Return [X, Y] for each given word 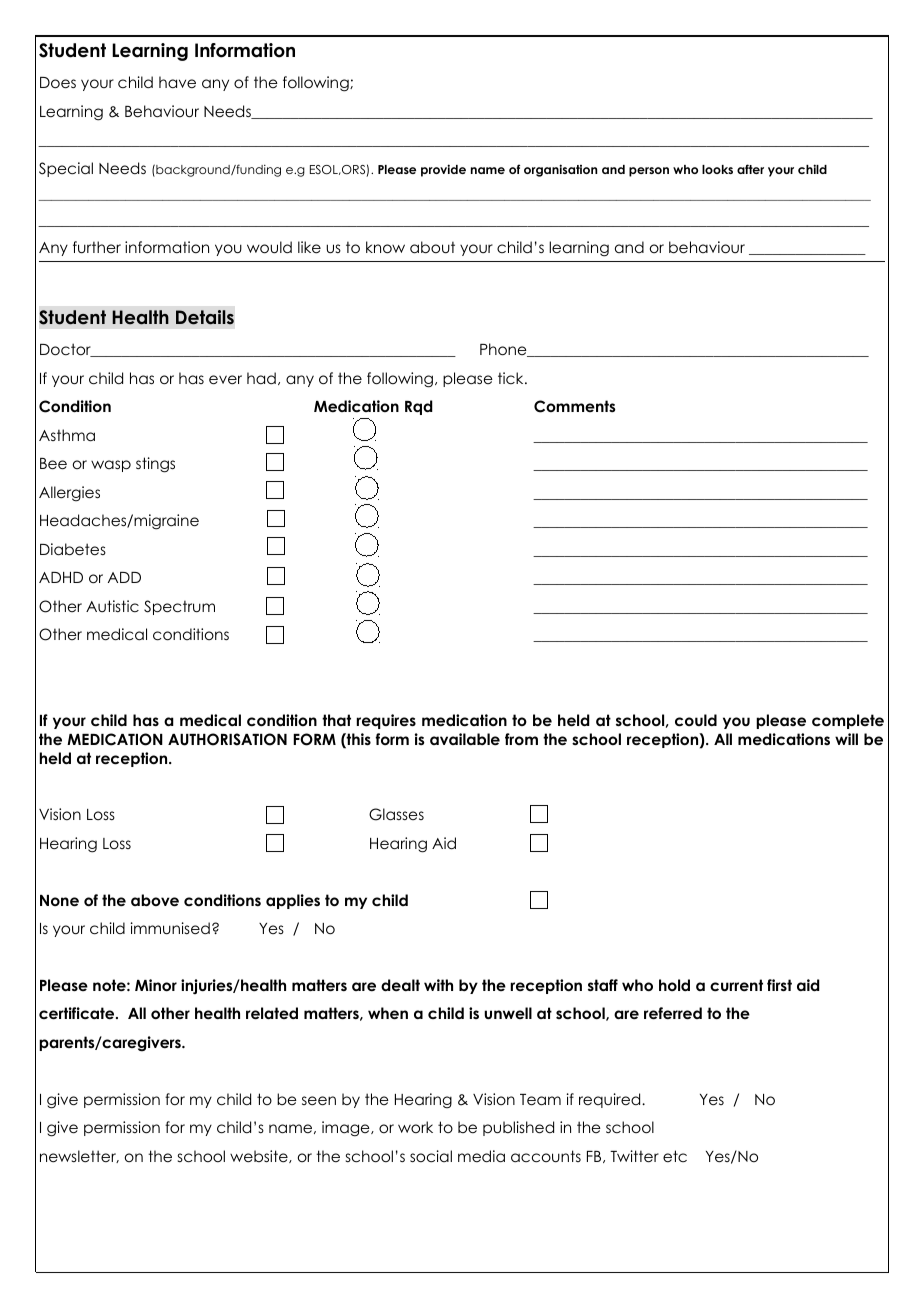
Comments [575, 406]
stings [155, 465]
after [750, 169]
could [696, 720]
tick [512, 378]
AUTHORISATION [227, 739]
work [415, 1127]
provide [443, 170]
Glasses [396, 814]
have [177, 82]
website [260, 1156]
